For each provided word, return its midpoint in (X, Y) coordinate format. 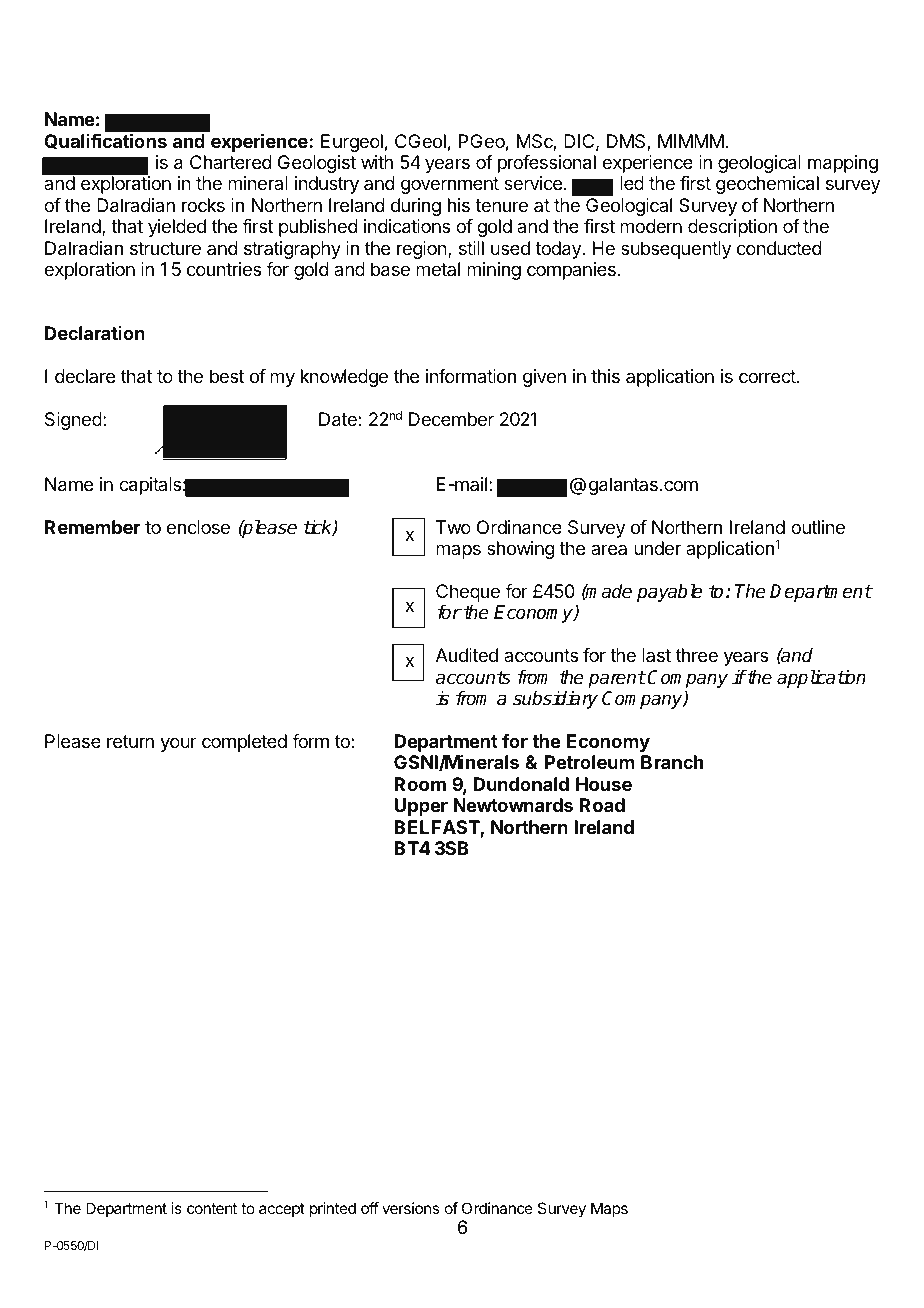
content (212, 1208)
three (697, 655)
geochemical (767, 185)
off (370, 1208)
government (450, 185)
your (178, 744)
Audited (467, 655)
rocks (203, 205)
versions (410, 1208)
